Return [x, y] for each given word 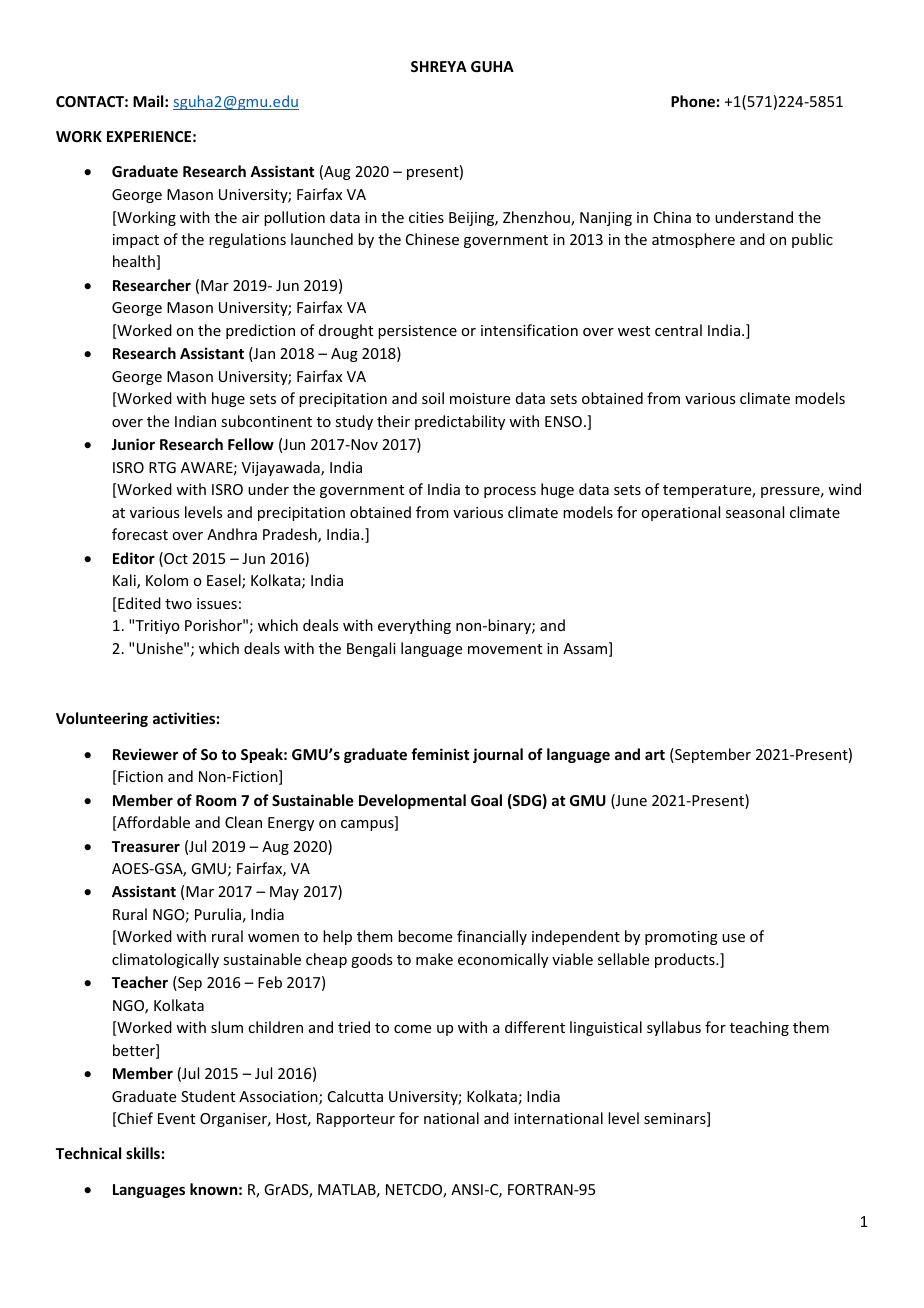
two [178, 604]
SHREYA [439, 66]
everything [414, 626]
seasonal [755, 512]
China [672, 217]
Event [176, 1118]
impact [136, 241]
